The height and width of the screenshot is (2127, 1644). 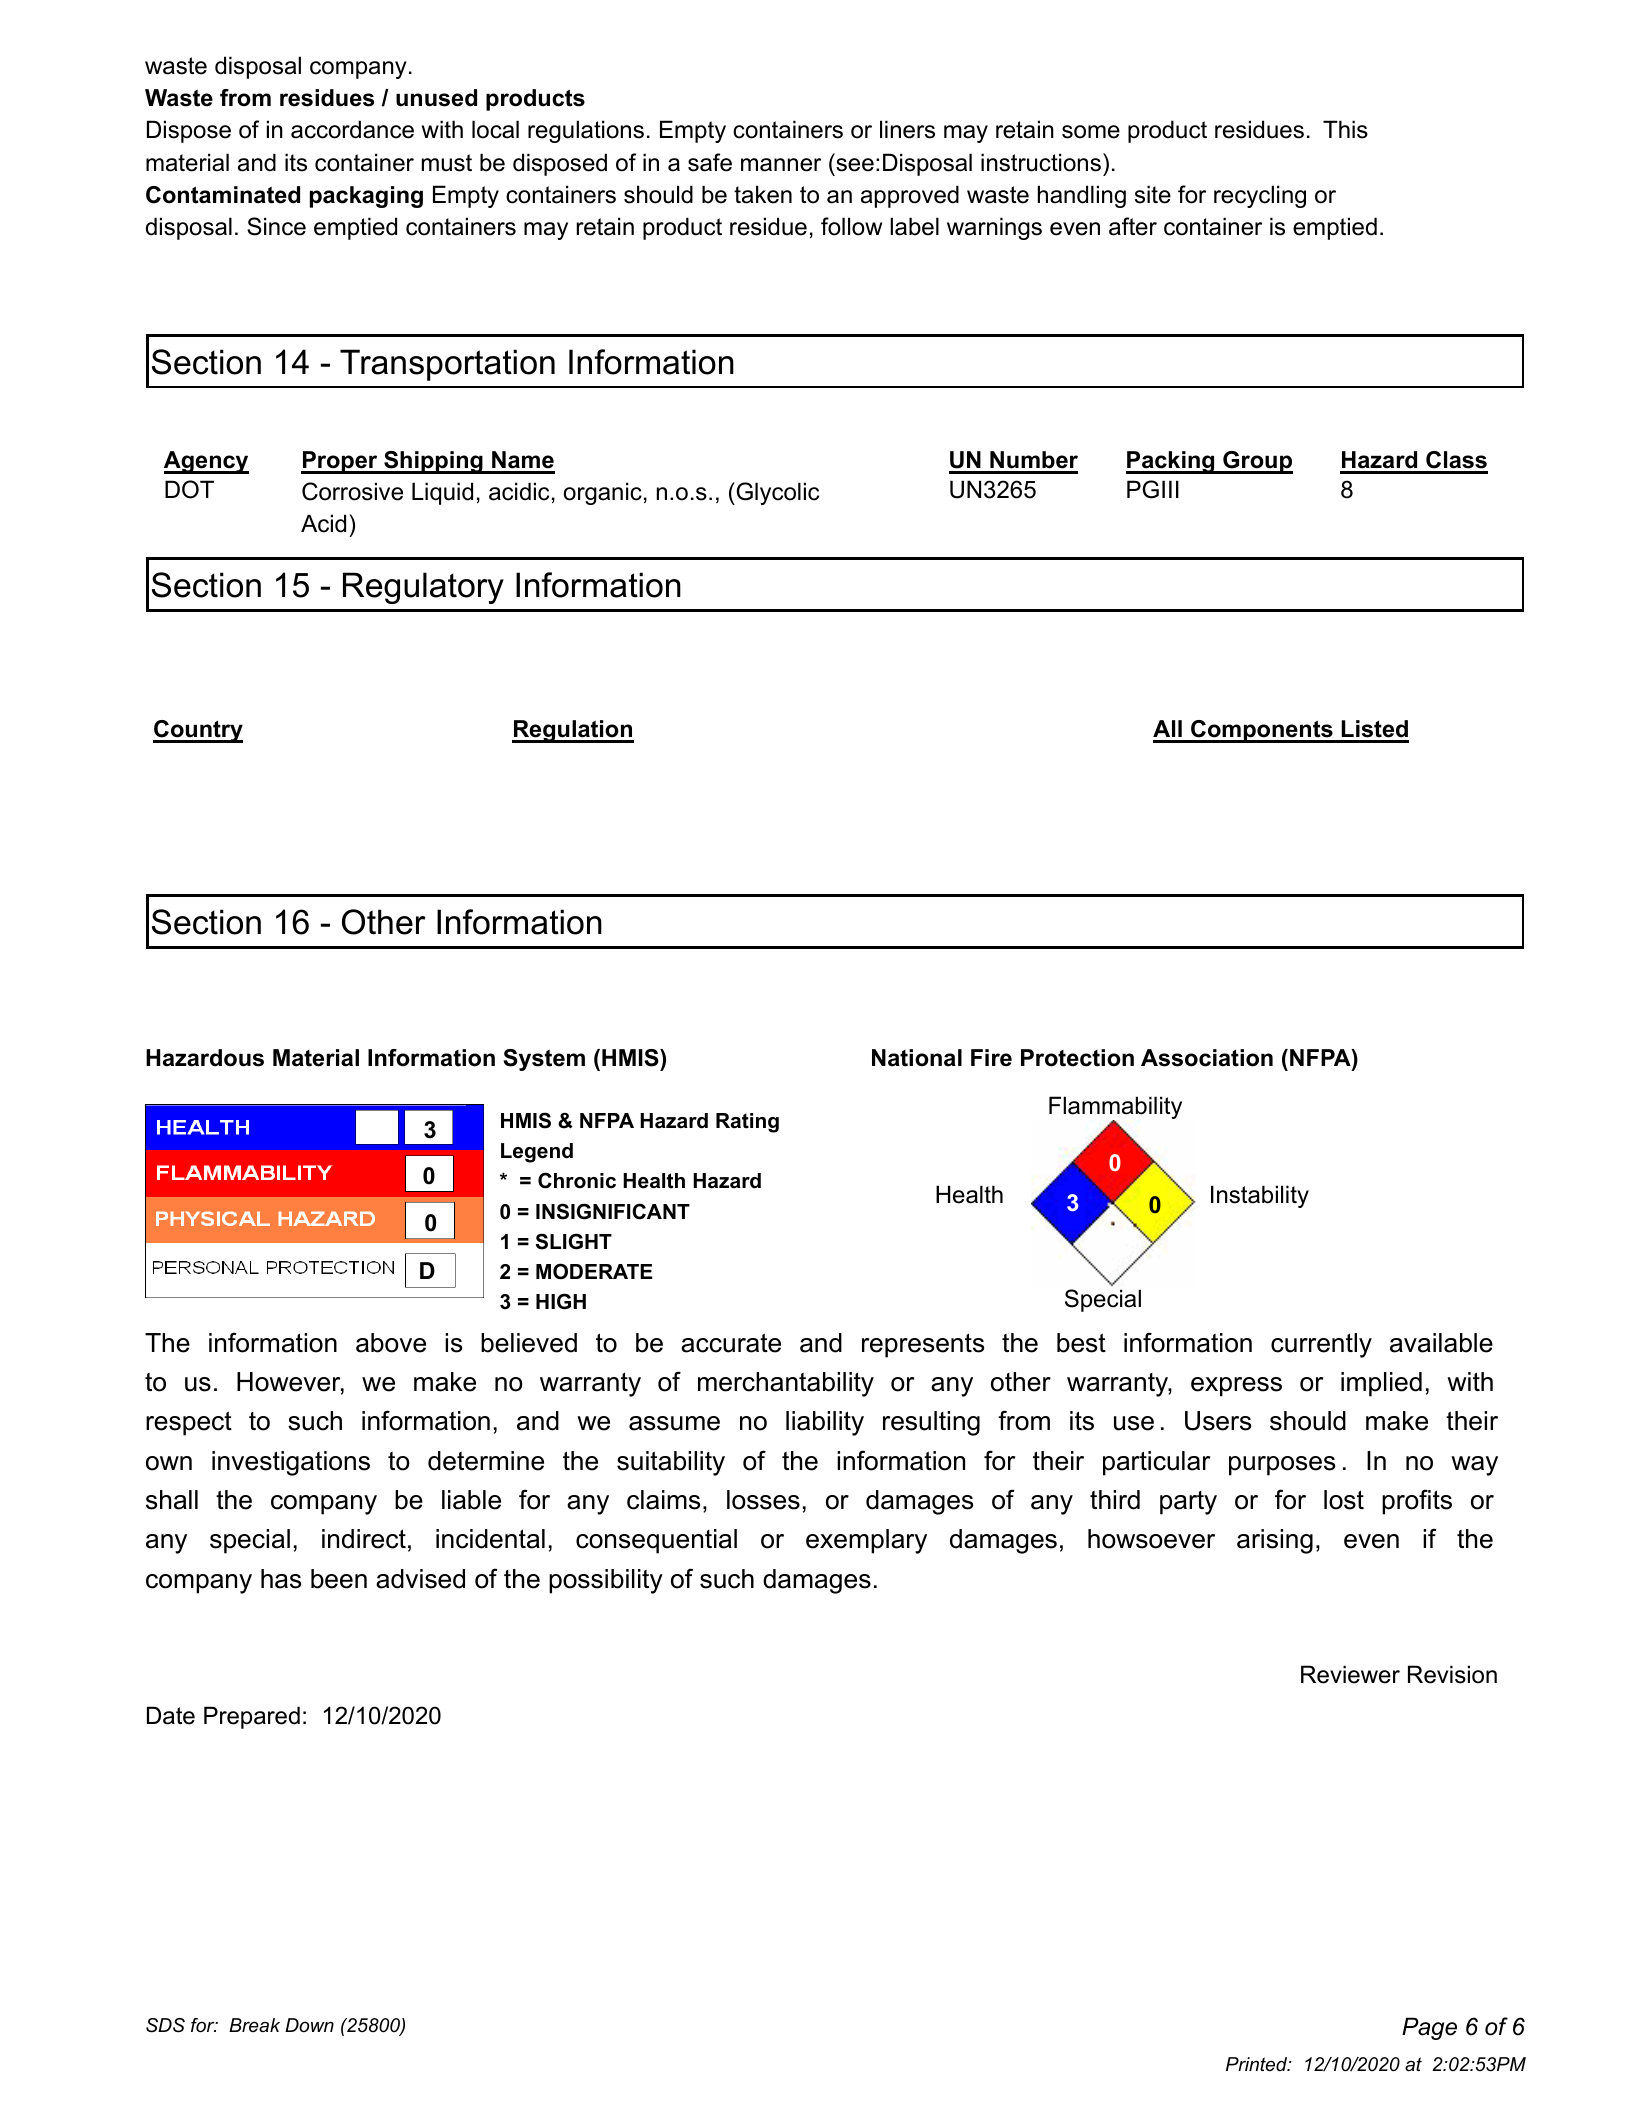 I want to click on possibility, so click(x=606, y=1581).
